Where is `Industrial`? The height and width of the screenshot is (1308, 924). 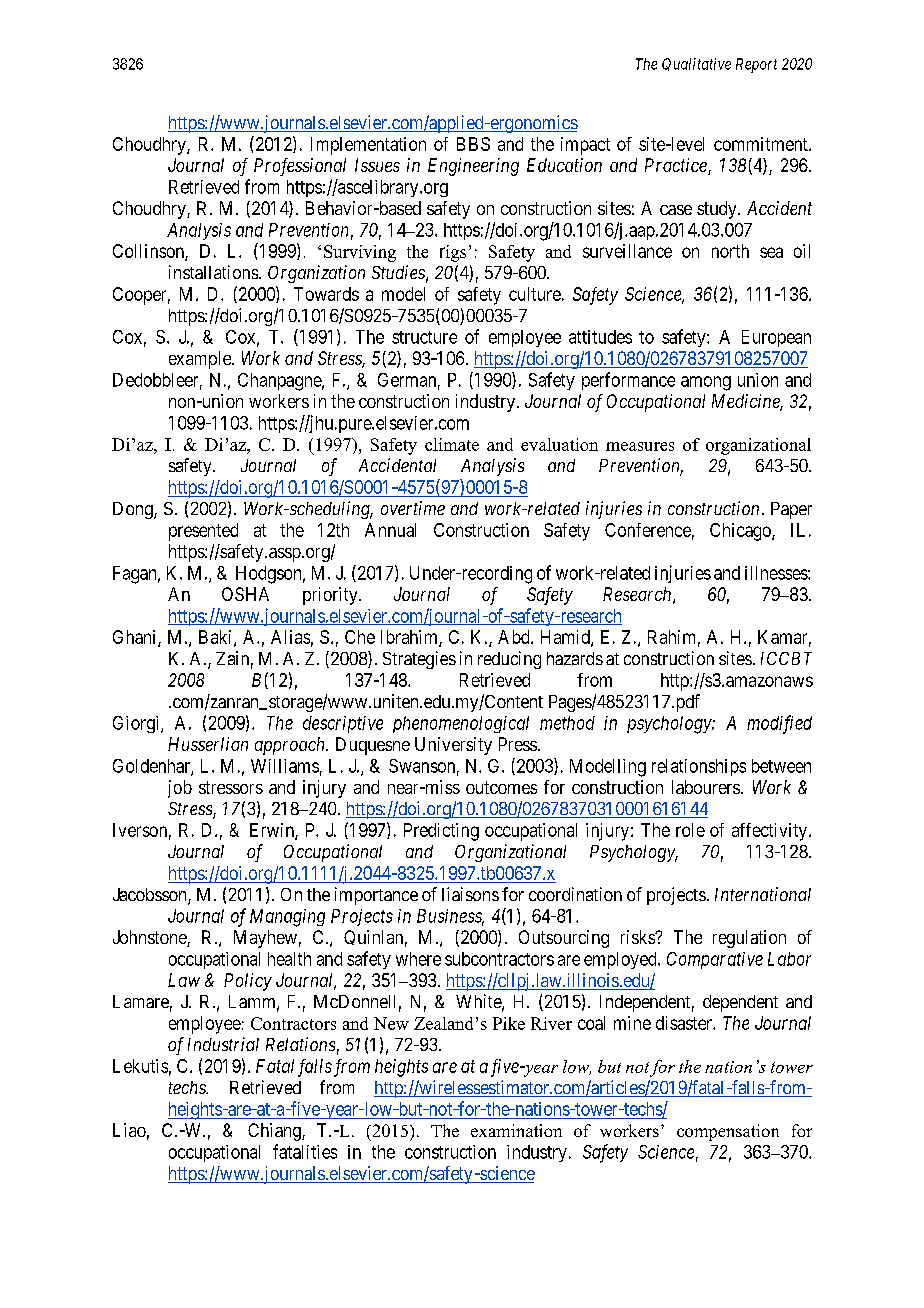
Industrial is located at coordinates (223, 1044).
